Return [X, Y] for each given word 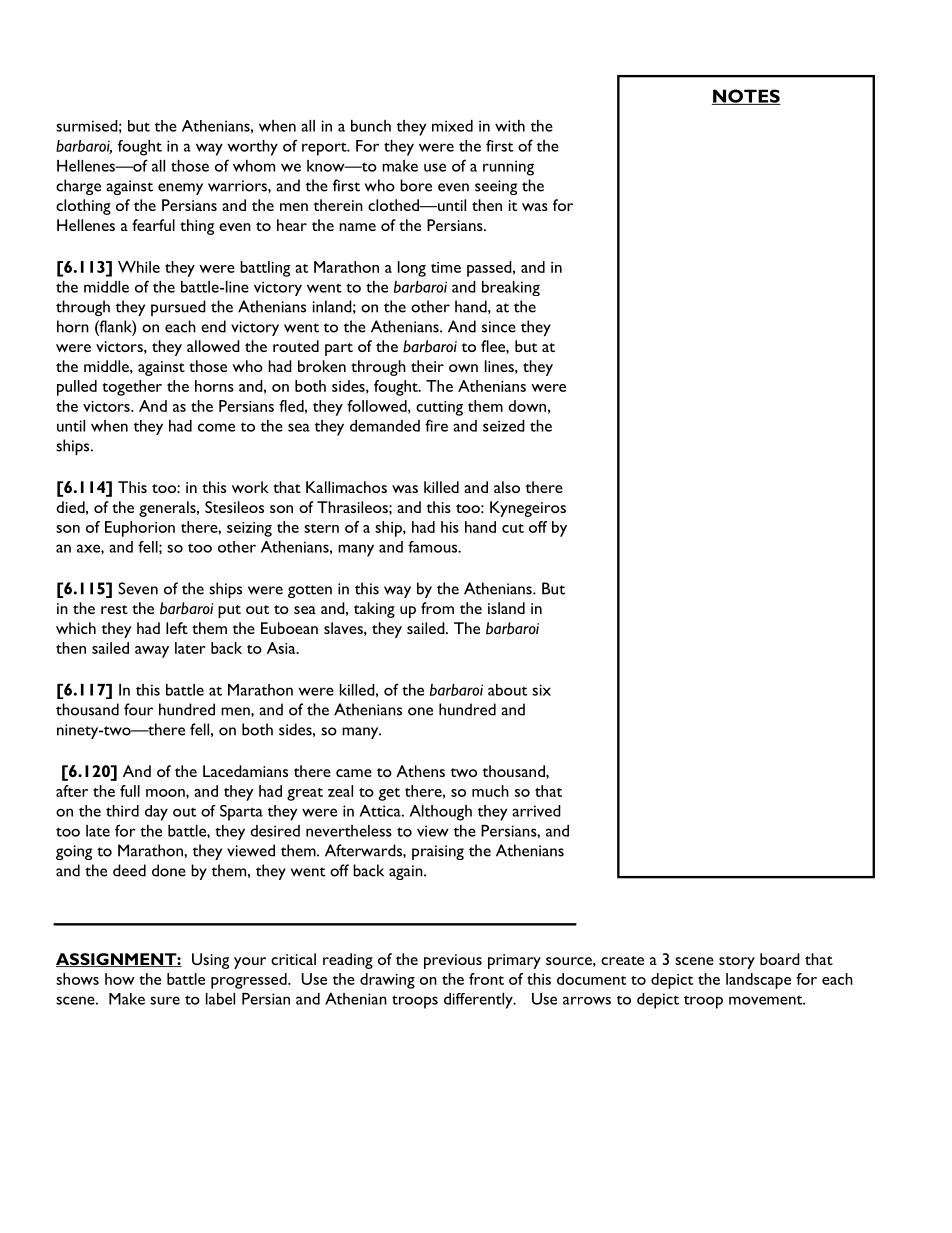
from [437, 608]
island [506, 608]
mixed [452, 126]
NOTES [746, 97]
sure [165, 1000]
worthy [252, 148]
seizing [249, 529]
